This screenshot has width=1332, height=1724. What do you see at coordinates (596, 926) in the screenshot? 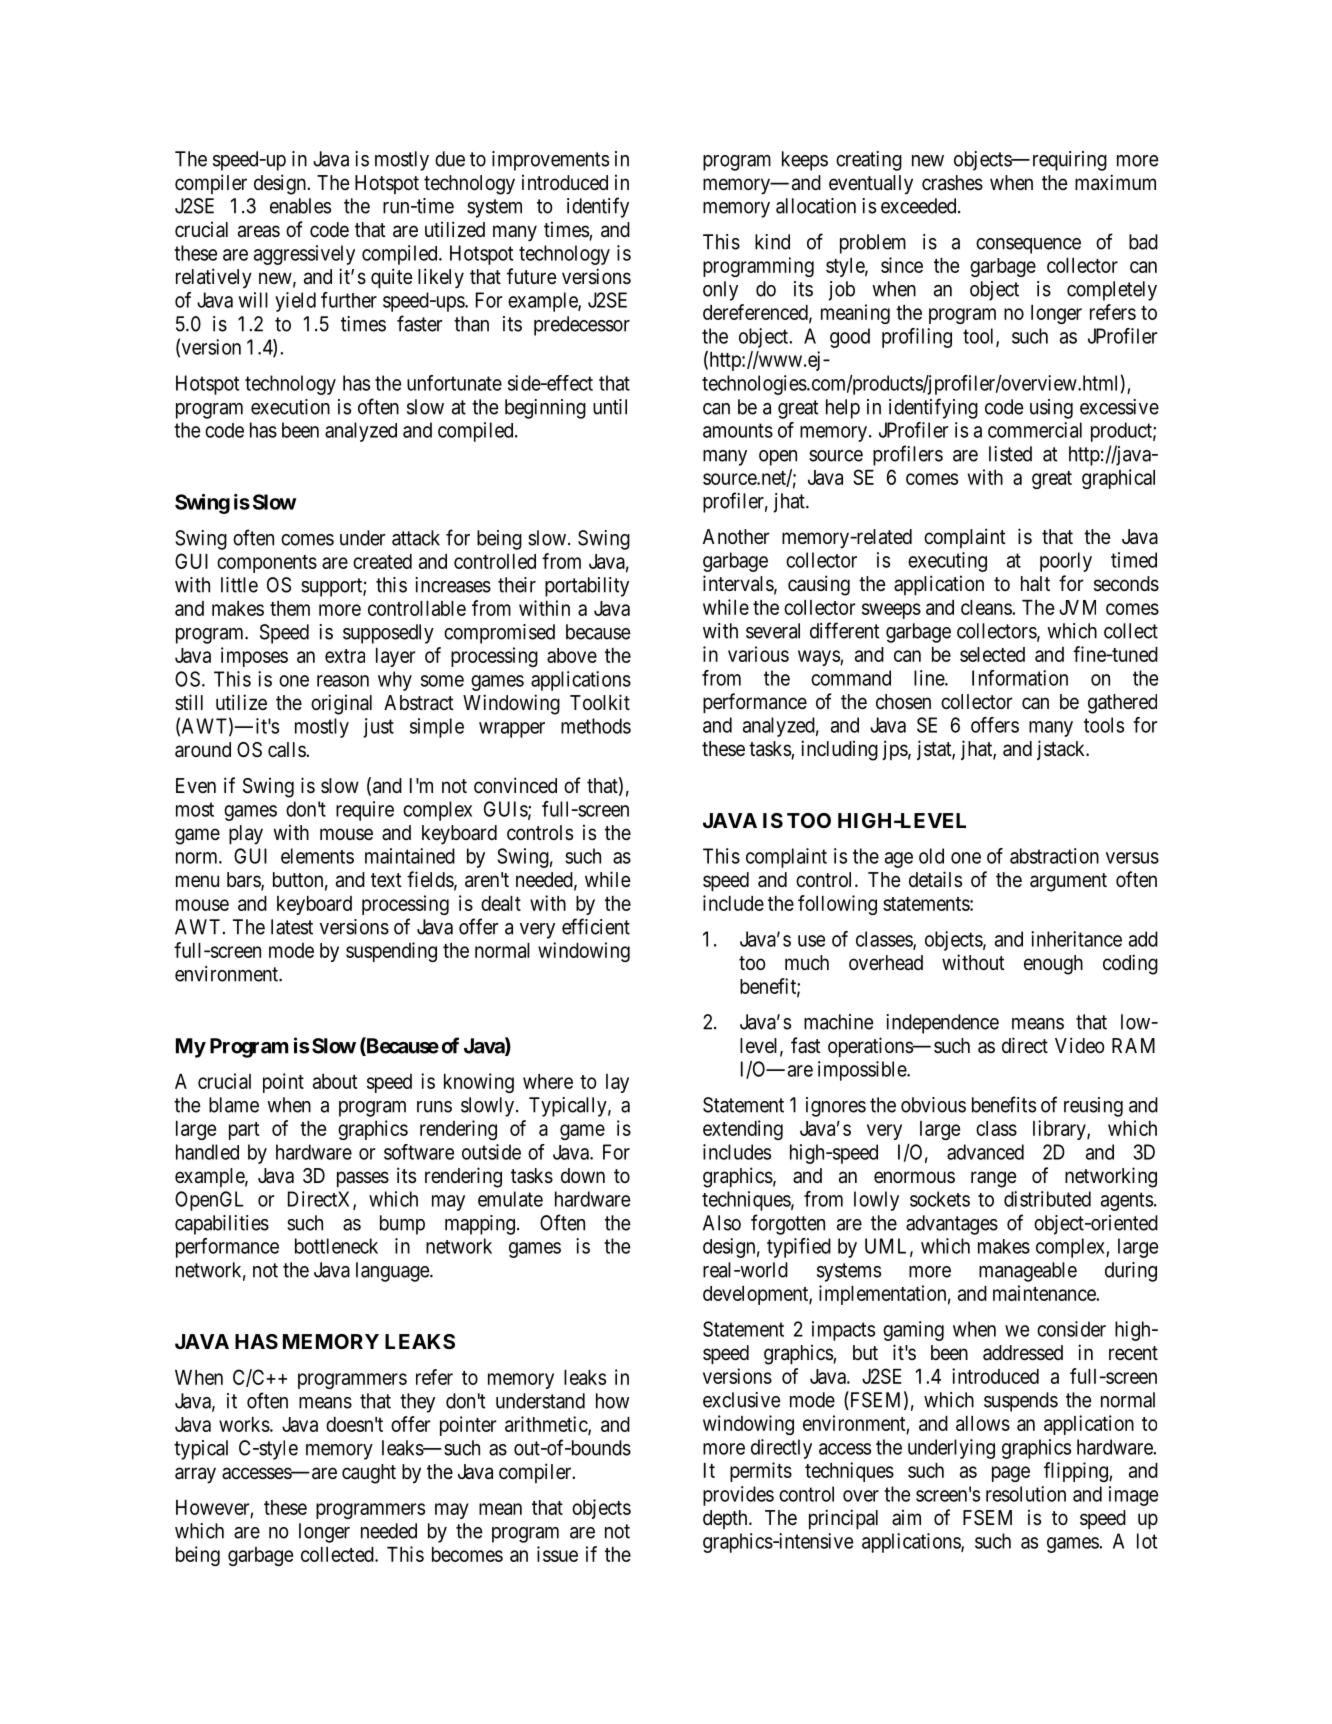
I see `efficient` at bounding box center [596, 926].
